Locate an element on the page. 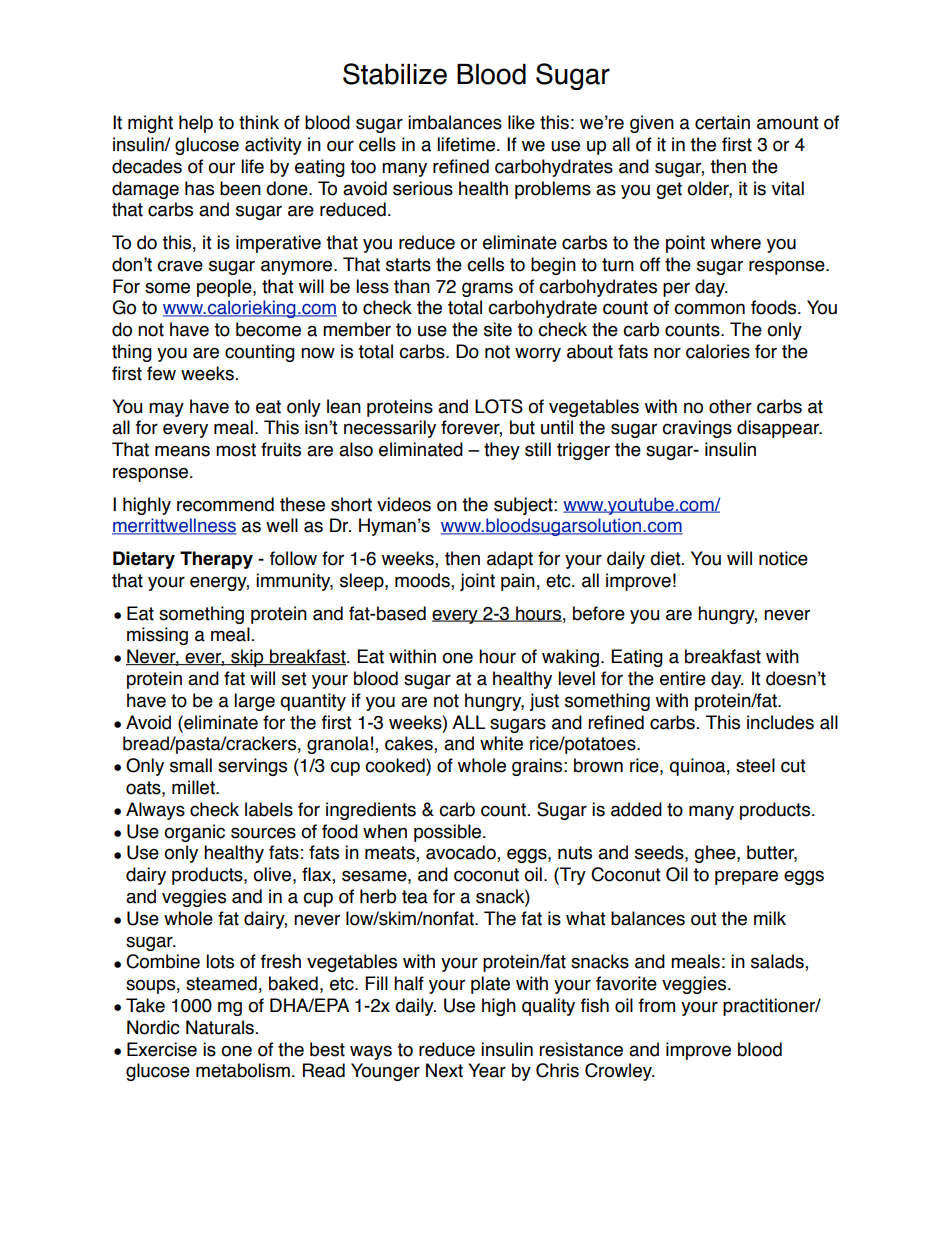 The width and height of the image is (952, 1233). Naturals is located at coordinates (220, 1027).
